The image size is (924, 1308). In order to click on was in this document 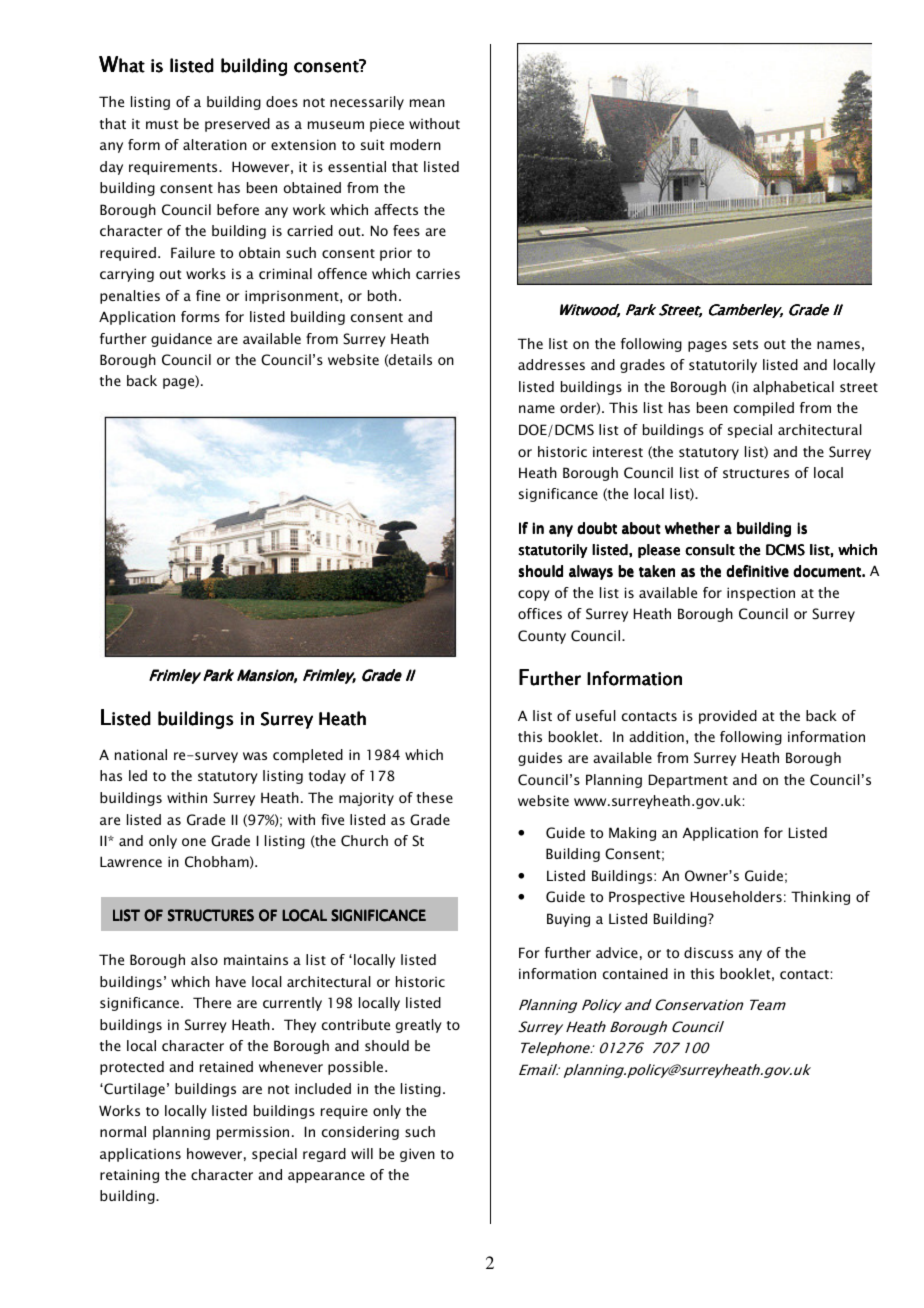, I will do `click(255, 756)`.
